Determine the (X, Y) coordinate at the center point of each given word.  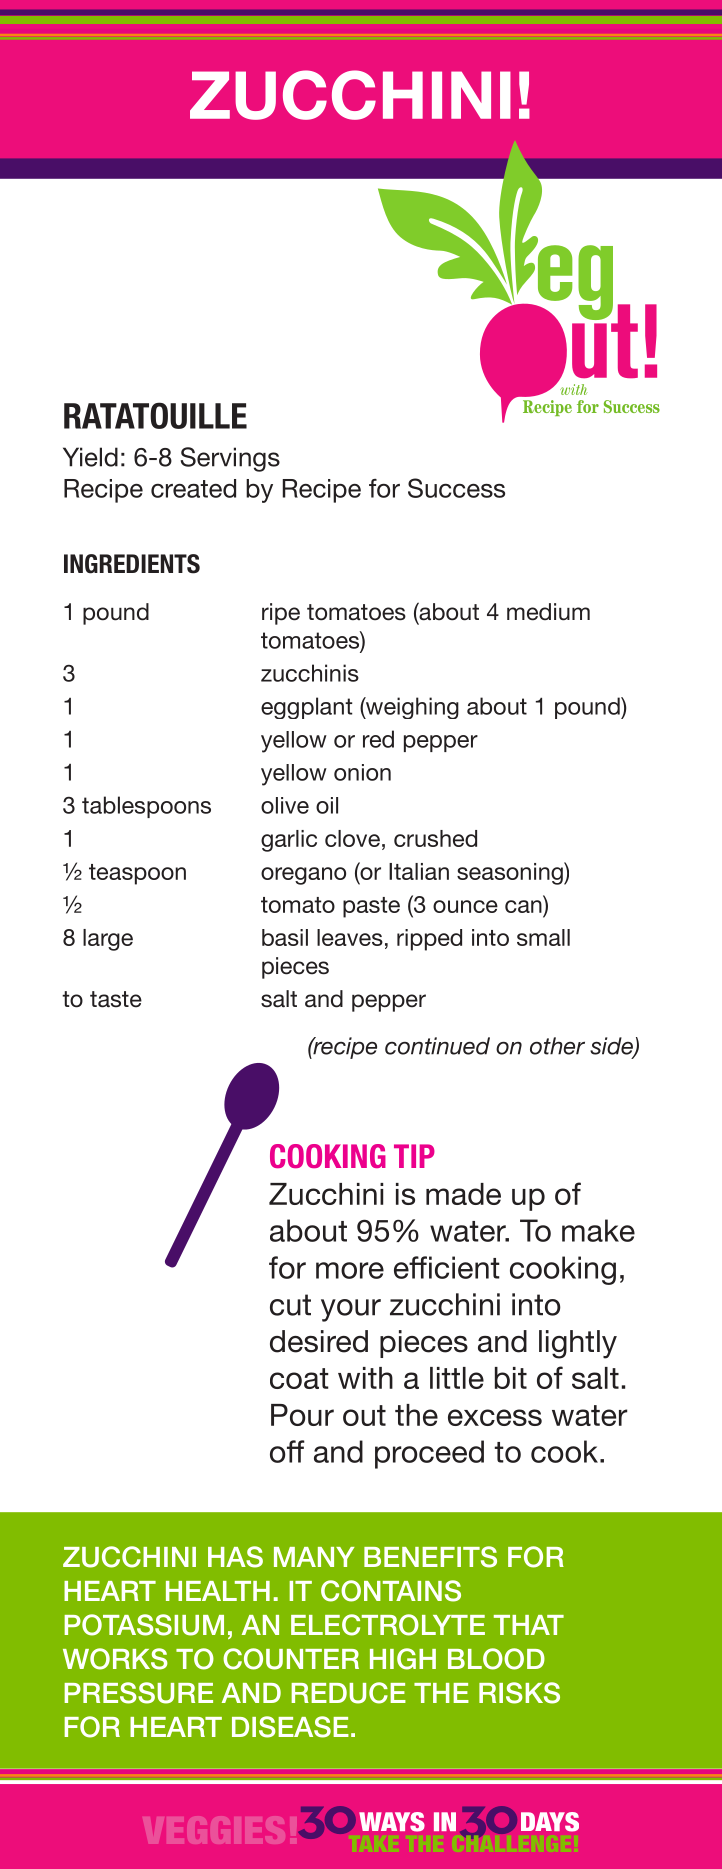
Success (456, 488)
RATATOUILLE (155, 415)
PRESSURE (138, 1693)
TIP (414, 1156)
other (557, 1046)
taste (116, 999)
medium (548, 612)
